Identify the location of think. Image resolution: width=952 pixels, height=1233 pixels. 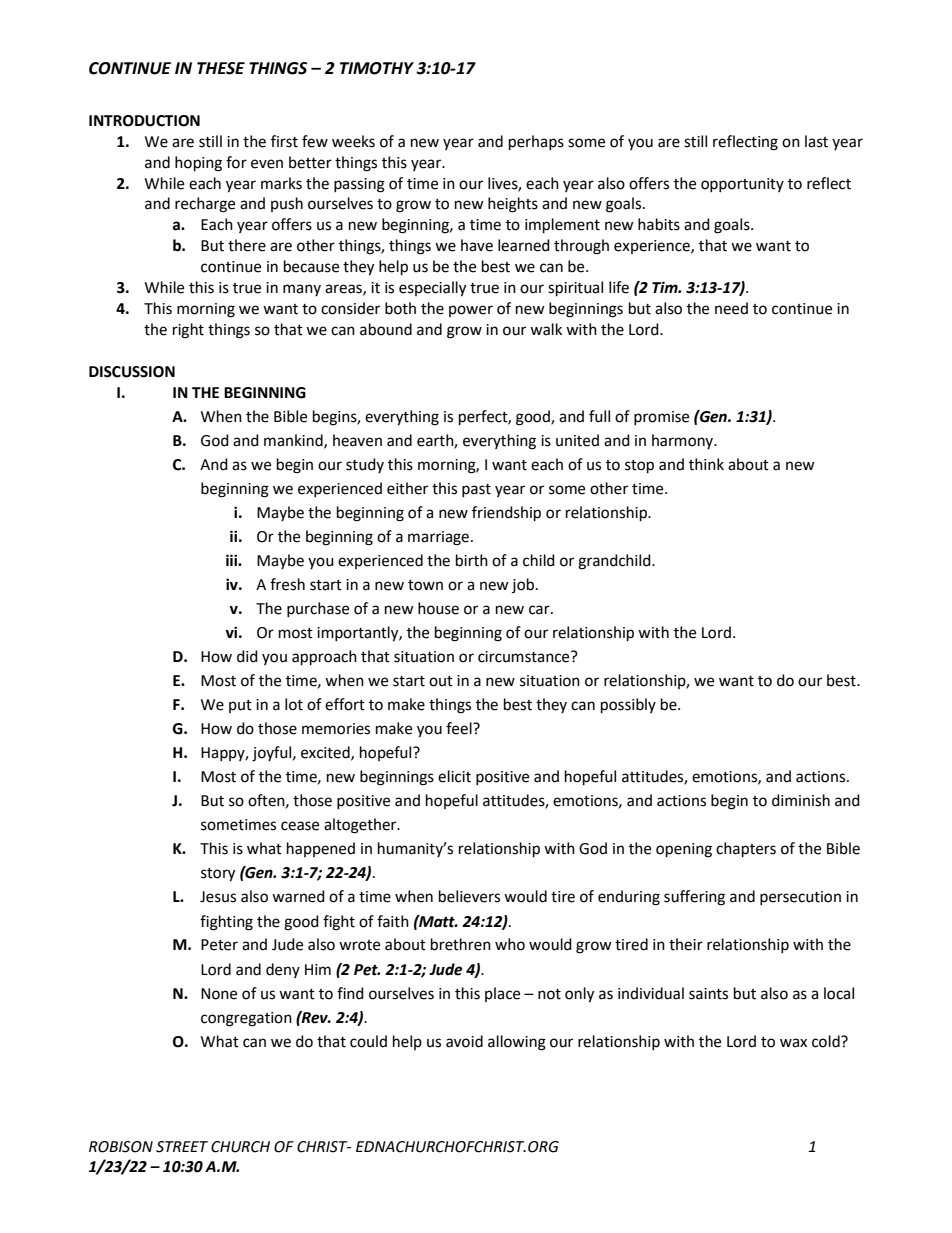
(706, 464).
